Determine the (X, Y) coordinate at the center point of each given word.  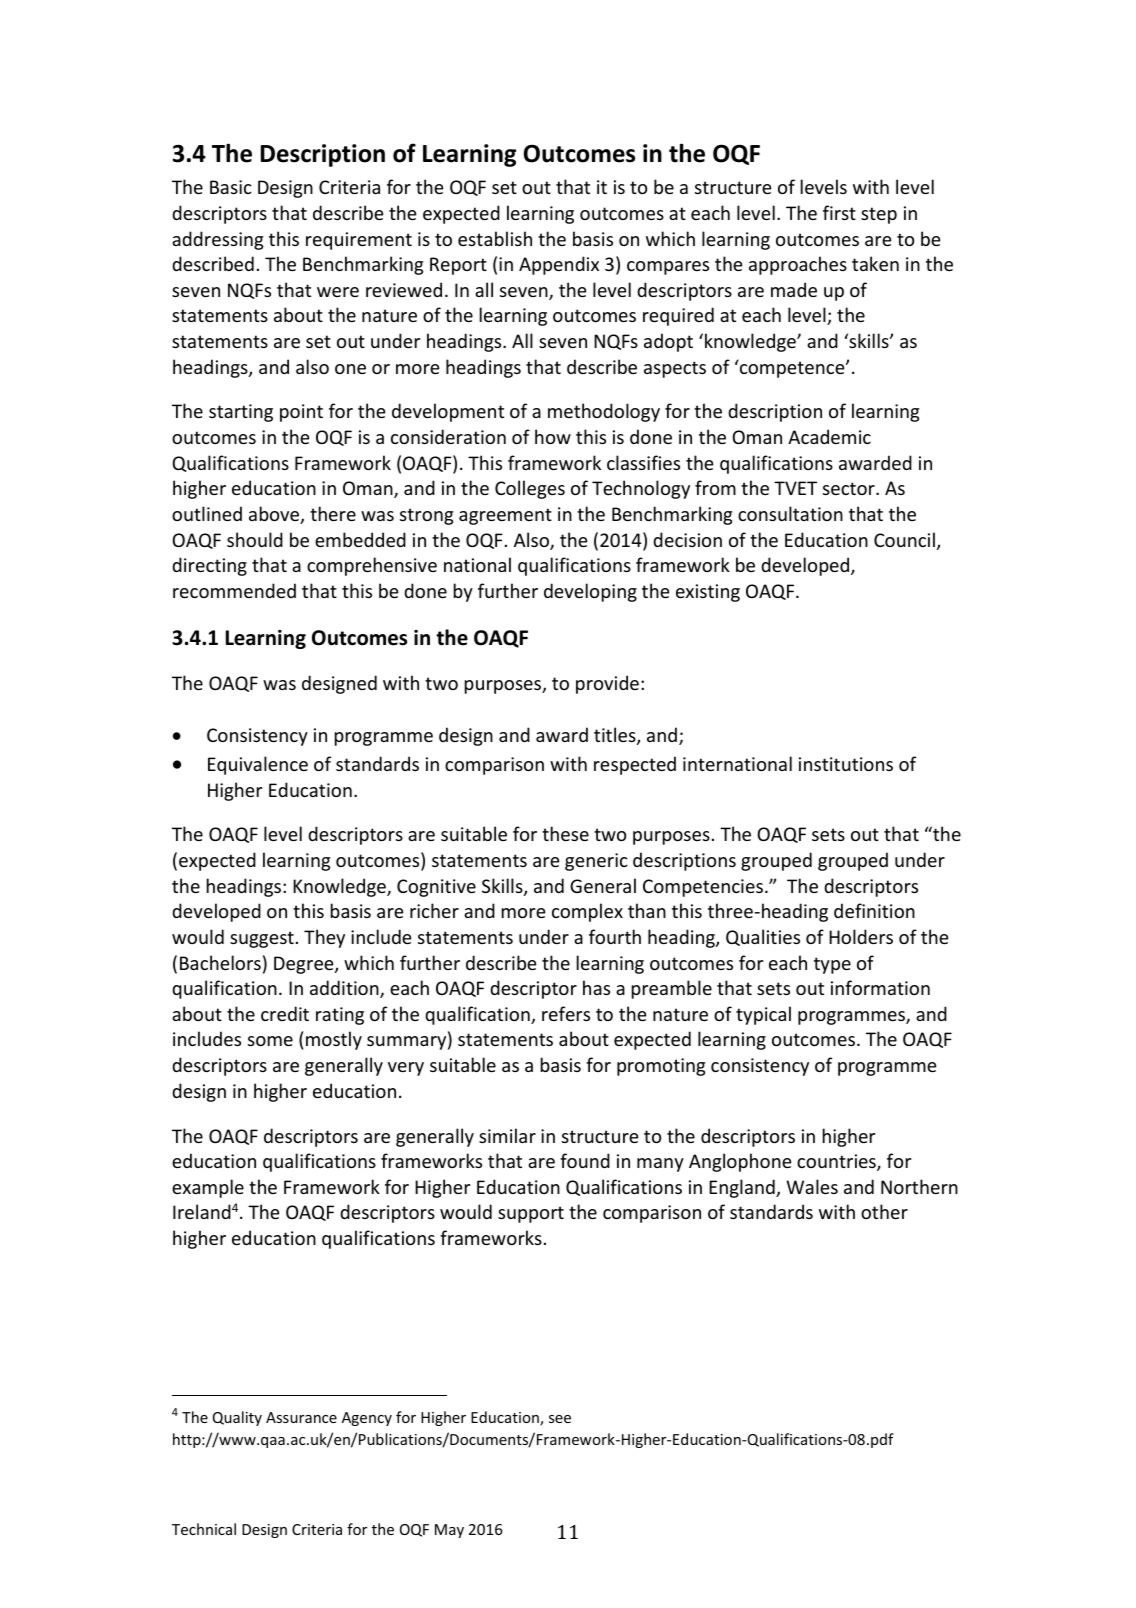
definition (874, 910)
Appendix (559, 265)
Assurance (301, 1417)
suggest (262, 939)
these (565, 833)
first (839, 212)
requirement (359, 241)
